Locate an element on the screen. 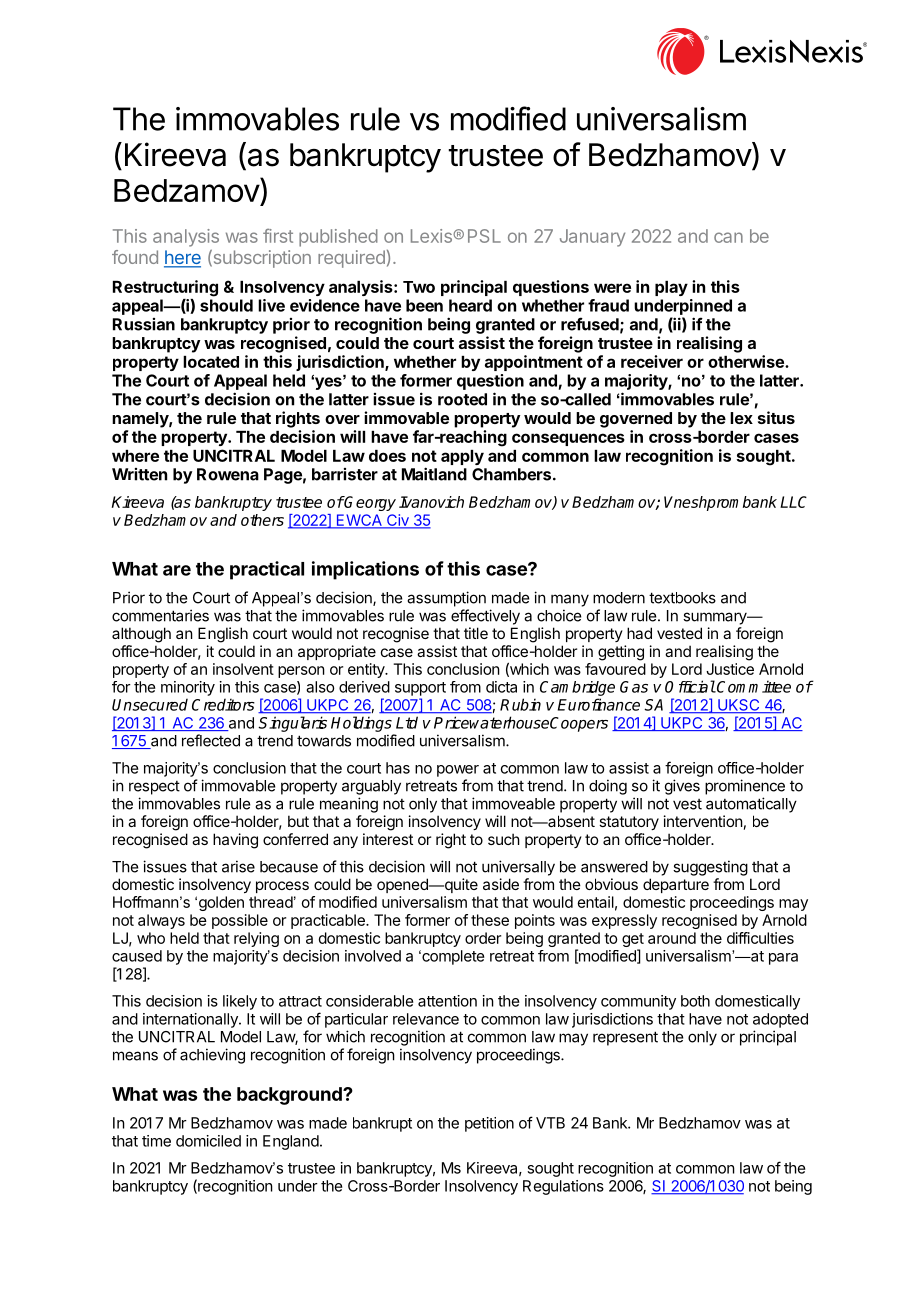  Rowena is located at coordinates (228, 474).
